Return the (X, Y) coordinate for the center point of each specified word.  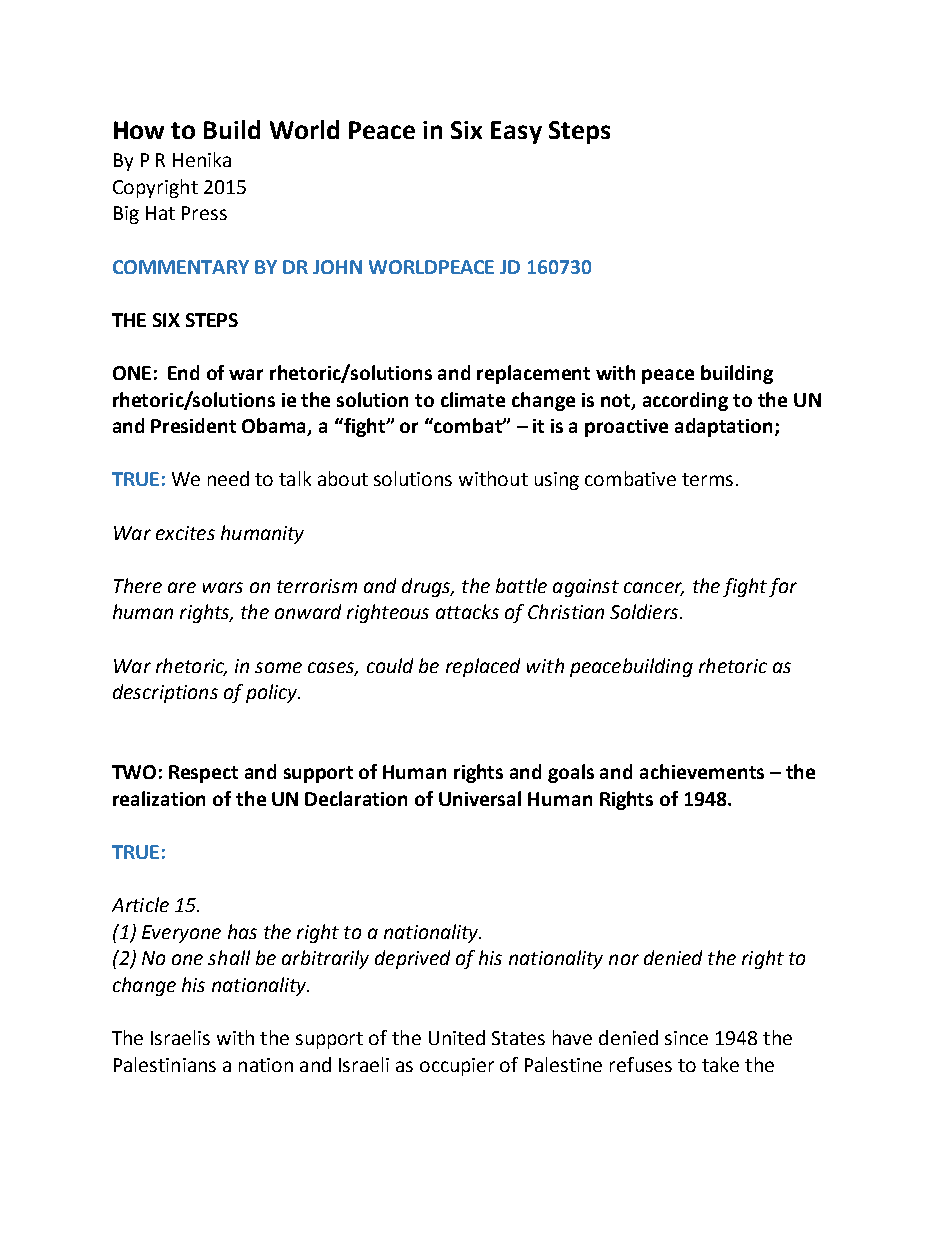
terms (707, 479)
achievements (702, 771)
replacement (533, 374)
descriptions (165, 693)
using (557, 481)
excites (185, 533)
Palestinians (165, 1064)
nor (624, 959)
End (183, 372)
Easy (516, 132)
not (617, 401)
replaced (483, 667)
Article (140, 904)
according (685, 401)
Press (204, 213)
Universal (480, 798)
